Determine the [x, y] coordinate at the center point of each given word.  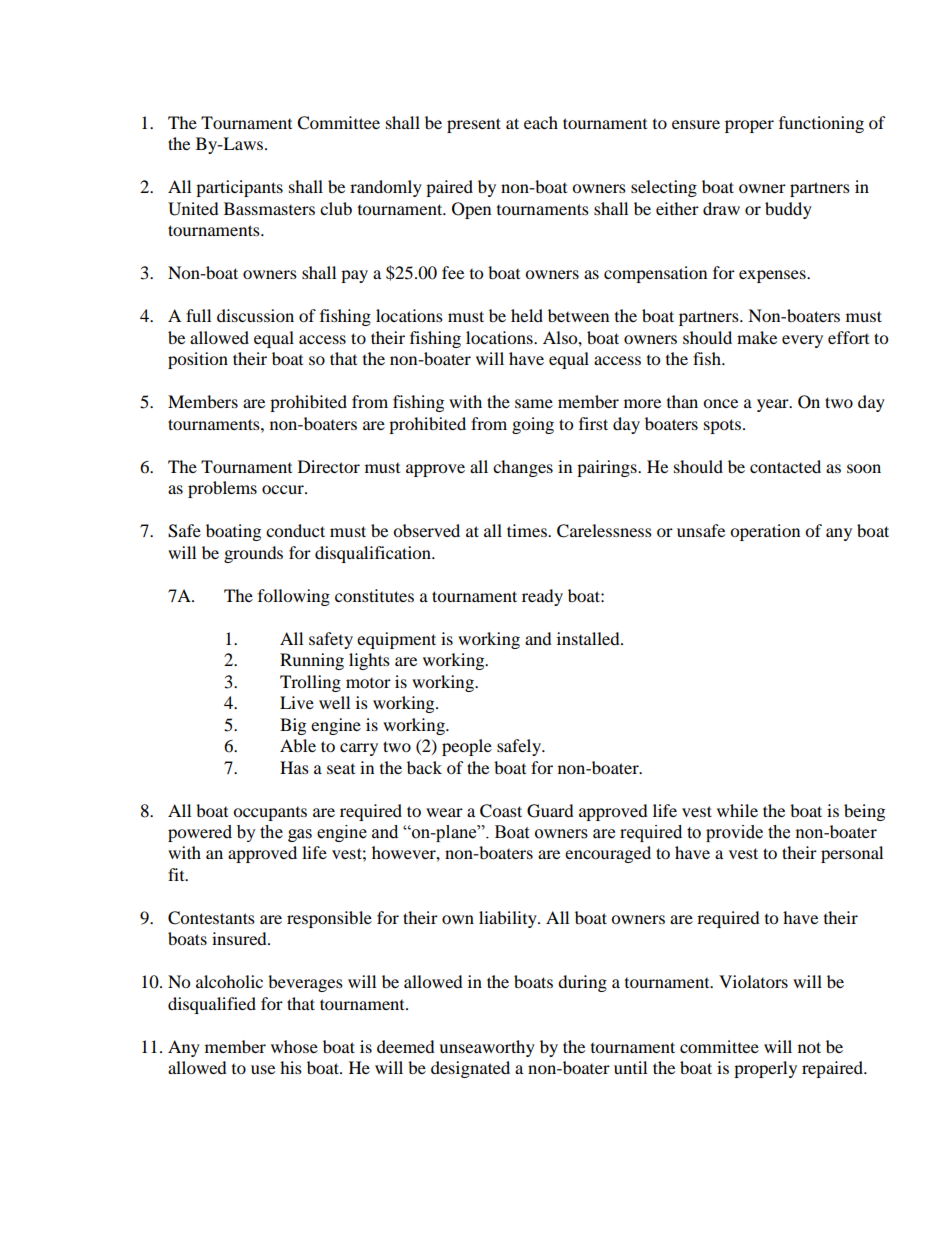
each [541, 122]
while [737, 810]
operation [765, 532]
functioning [821, 124]
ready [542, 597]
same [534, 403]
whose [294, 1046]
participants [239, 188]
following [294, 597]
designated [470, 1069]
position [198, 360]
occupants [270, 814]
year [774, 405]
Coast [501, 811]
